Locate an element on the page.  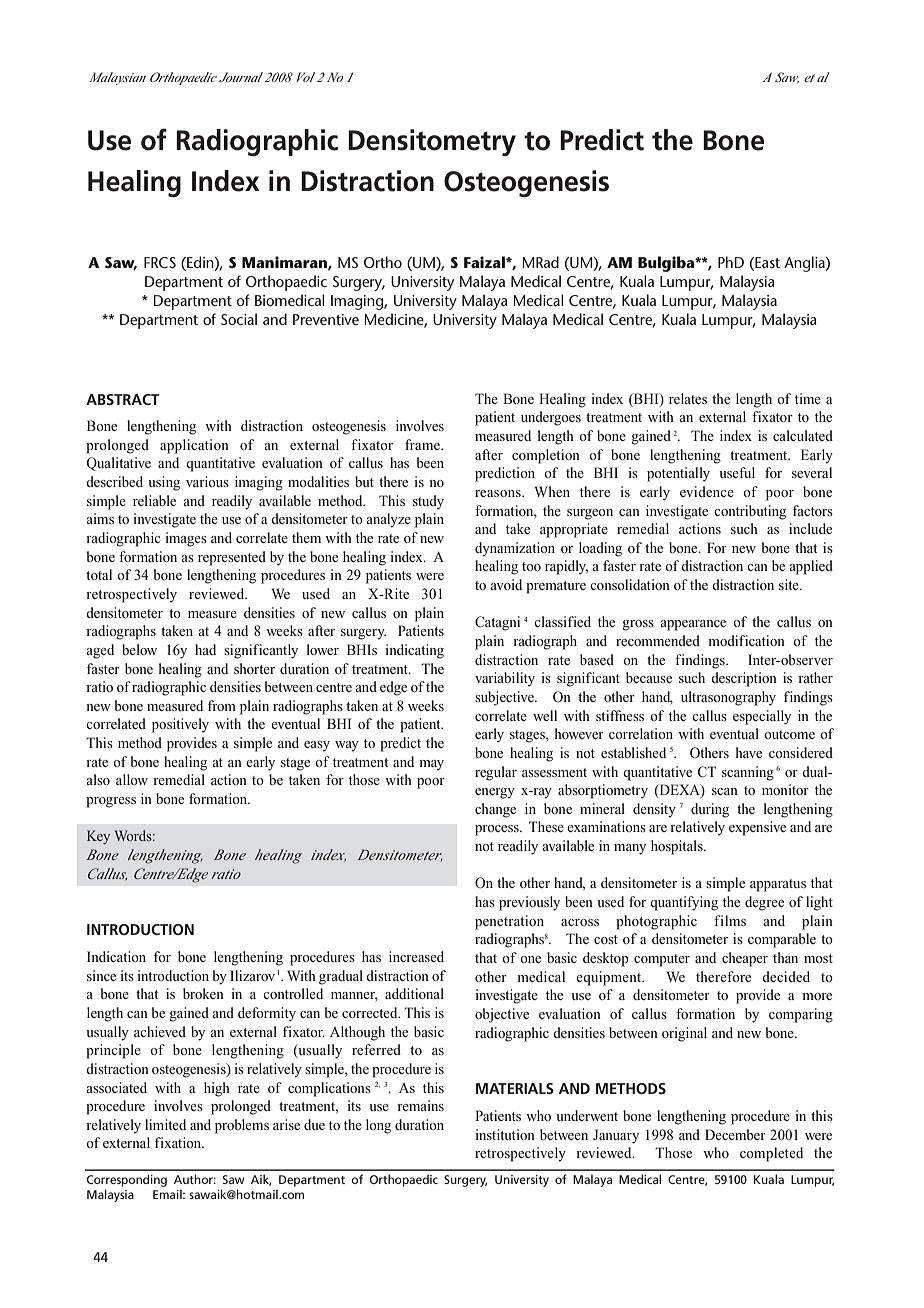
Preventive is located at coordinates (326, 319).
